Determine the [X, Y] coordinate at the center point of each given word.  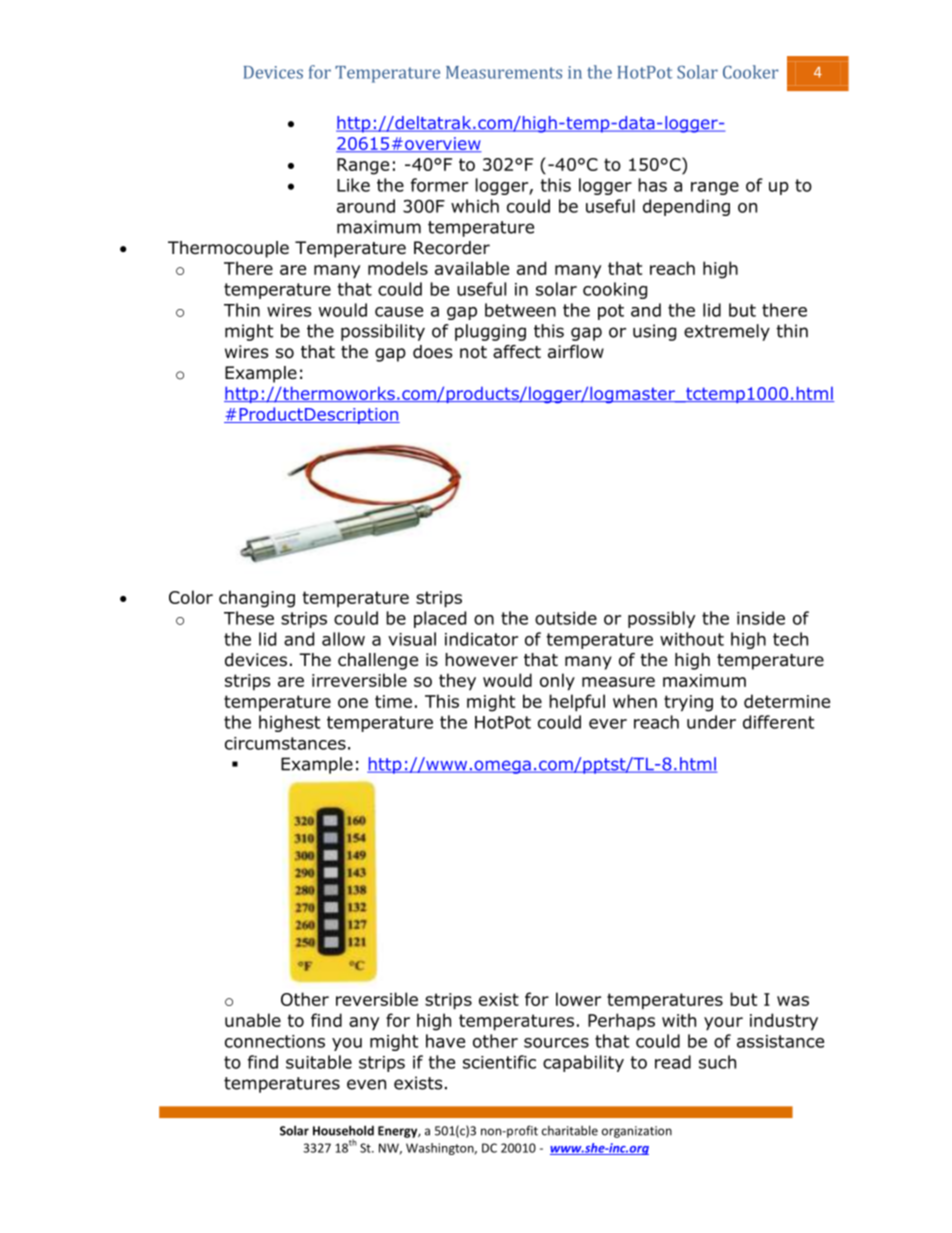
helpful [577, 703]
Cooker [750, 72]
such [717, 1062]
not [473, 352]
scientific [499, 1062]
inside [761, 618]
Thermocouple [228, 249]
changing [257, 599]
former [439, 185]
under [711, 722]
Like [353, 185]
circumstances [285, 743]
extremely [727, 332]
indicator [481, 639]
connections [275, 1041]
